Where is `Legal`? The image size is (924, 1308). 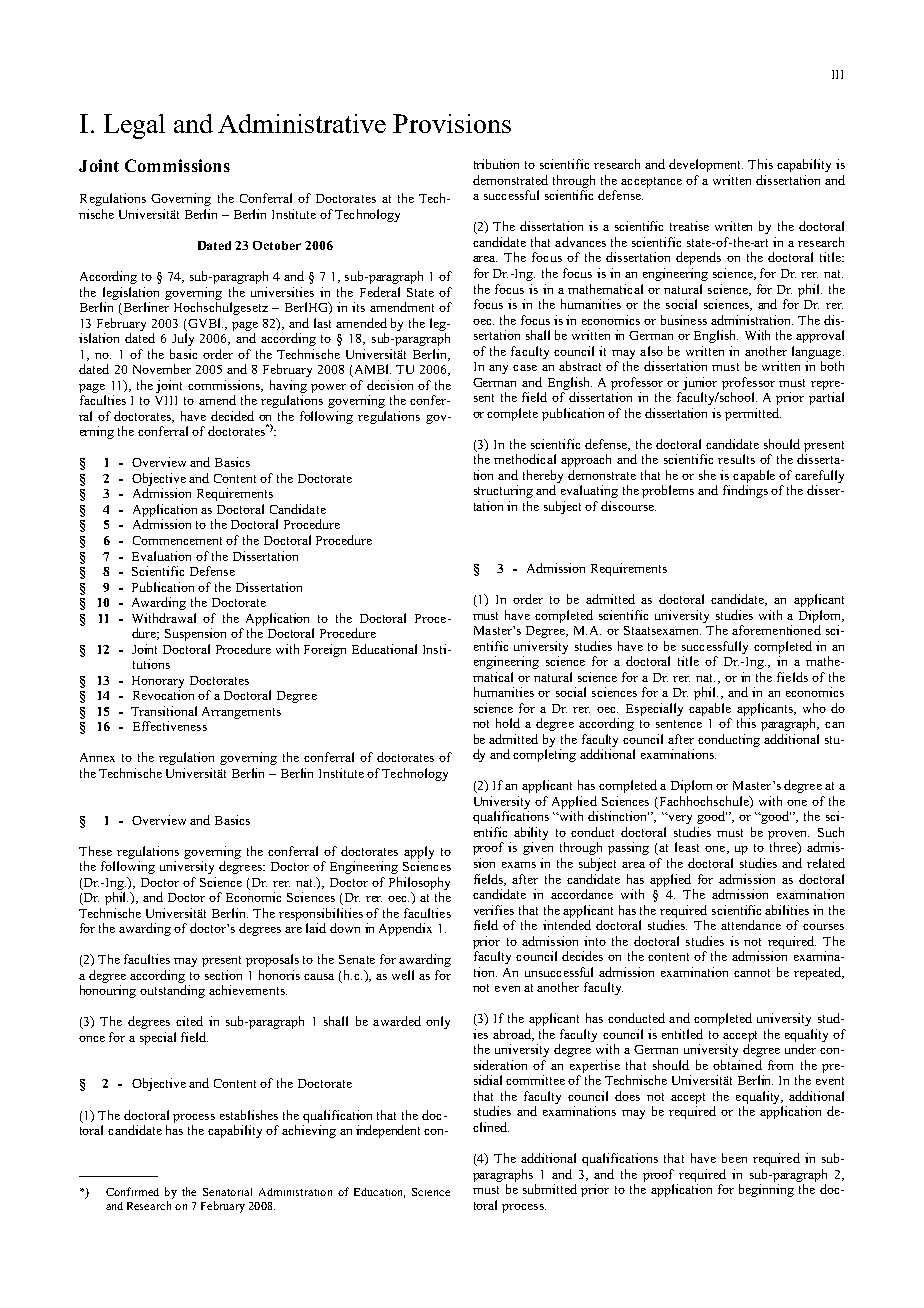
Legal is located at coordinates (134, 126).
